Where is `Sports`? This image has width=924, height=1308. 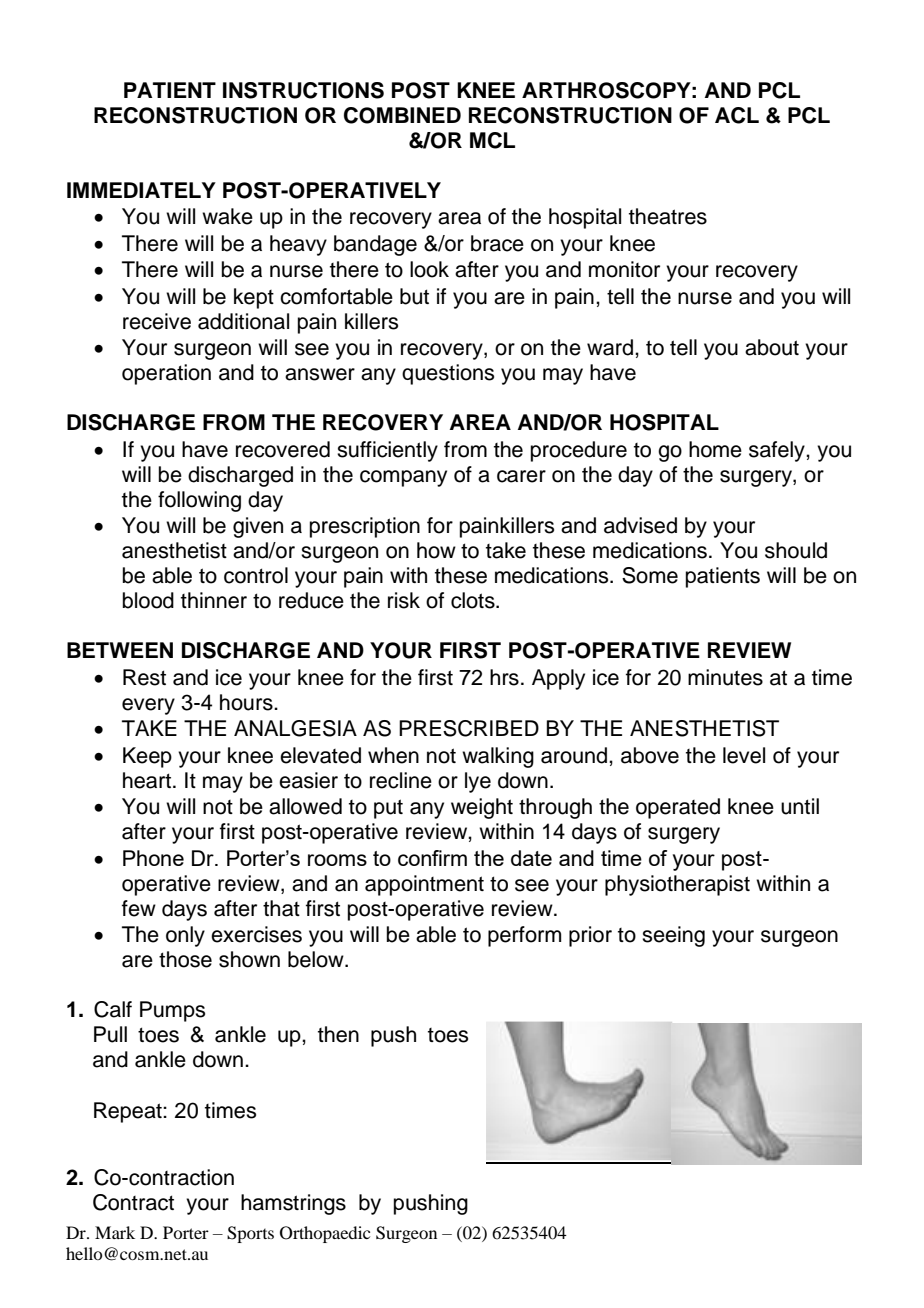
Sports is located at coordinates (250, 1234).
